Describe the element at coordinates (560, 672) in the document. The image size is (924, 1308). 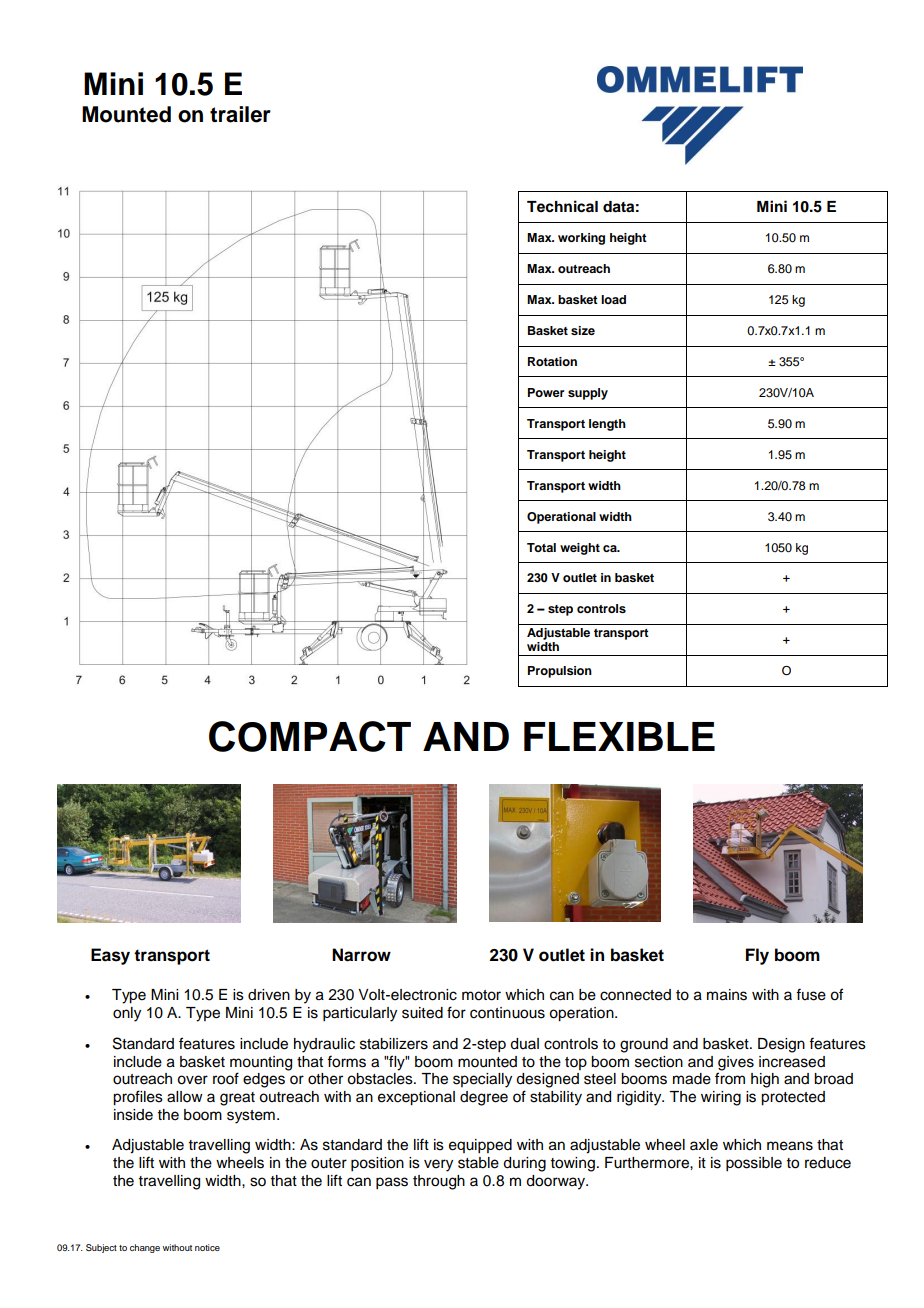
I see `Propulsion` at that location.
